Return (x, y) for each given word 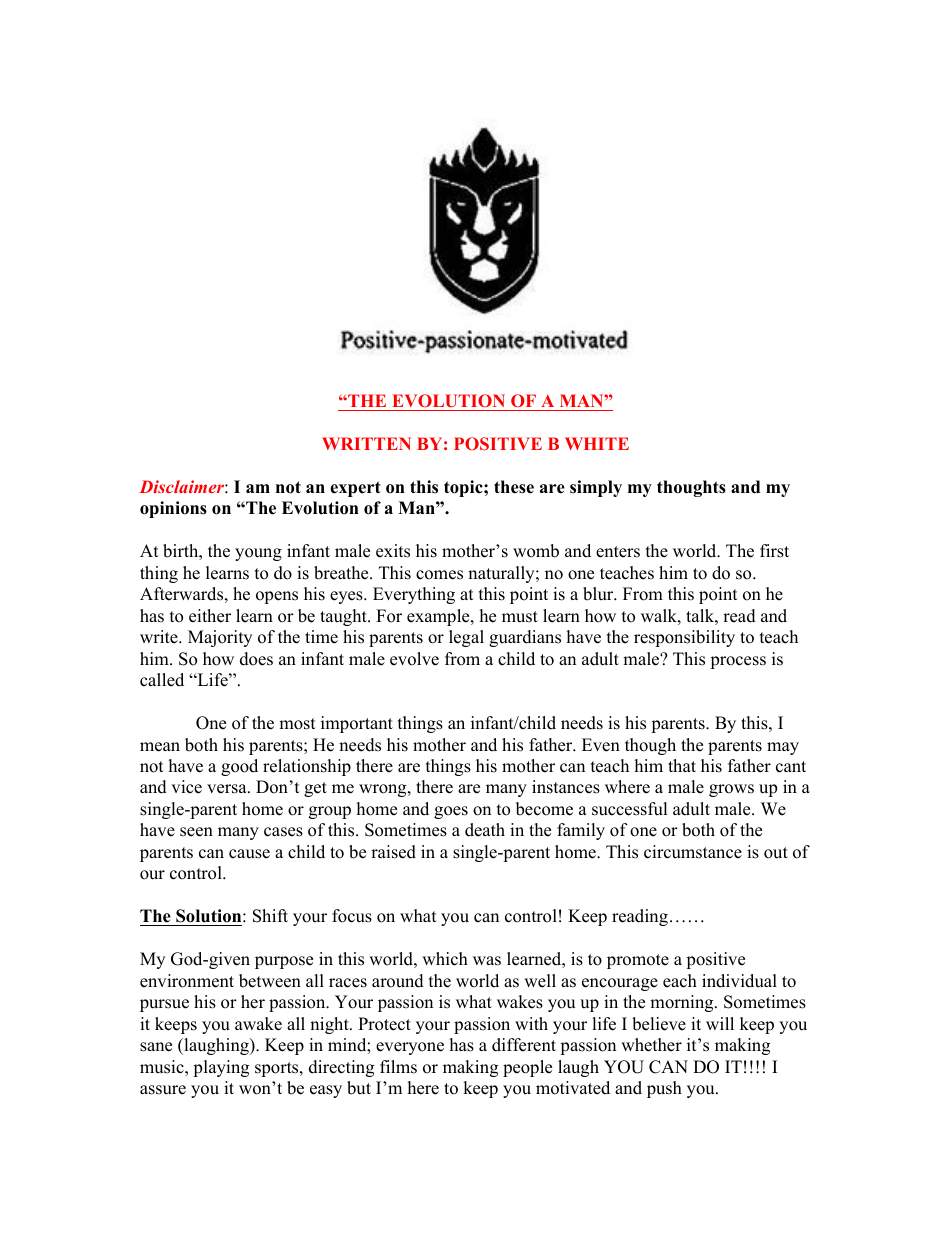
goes (451, 812)
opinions (173, 509)
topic (464, 488)
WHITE (597, 443)
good (239, 767)
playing (221, 1068)
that (682, 765)
